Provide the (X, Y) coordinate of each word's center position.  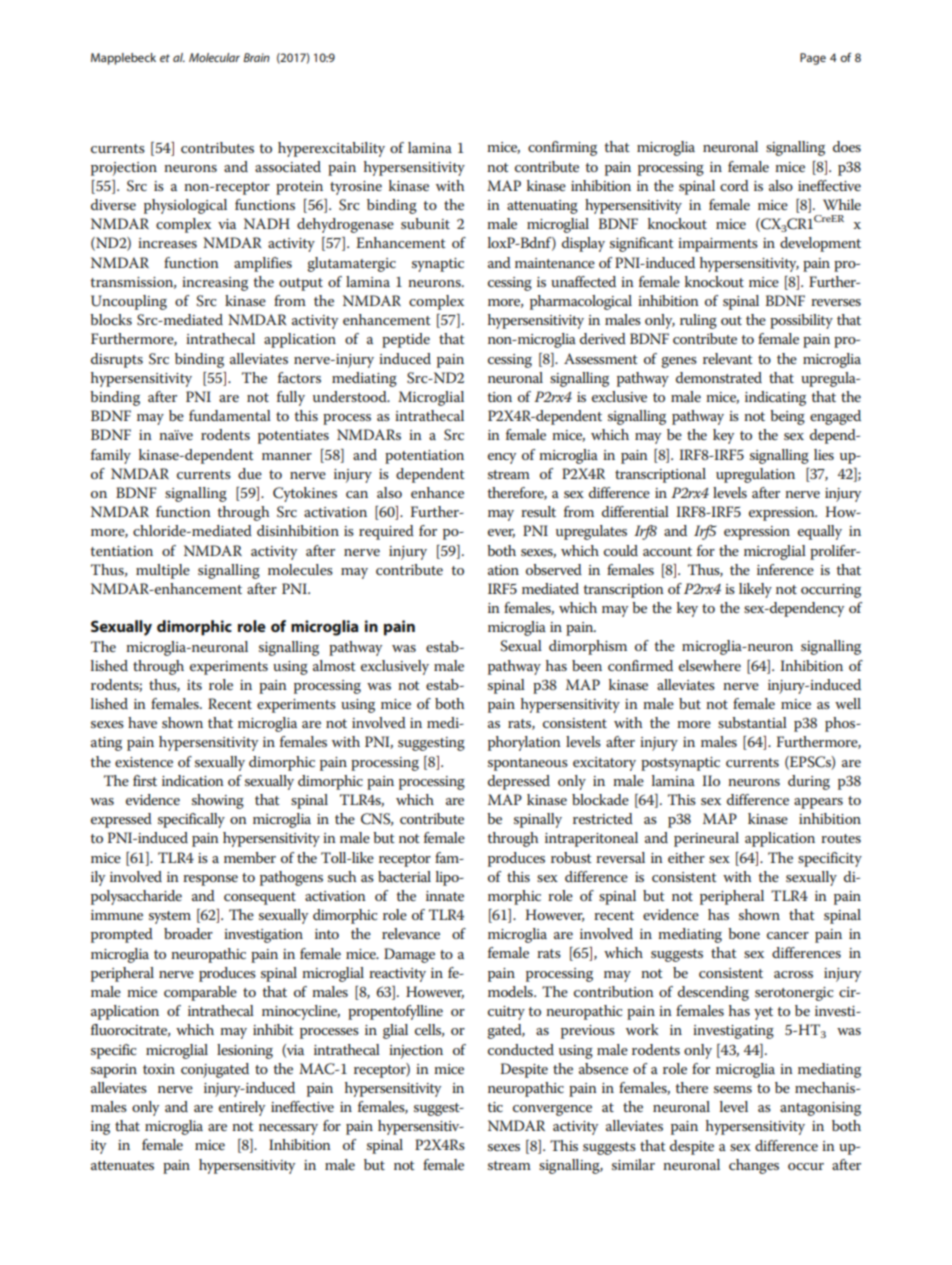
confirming (562, 148)
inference (785, 569)
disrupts (117, 360)
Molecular (214, 57)
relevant (728, 358)
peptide (406, 340)
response (210, 880)
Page (813, 59)
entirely (242, 1108)
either (686, 857)
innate (445, 896)
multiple (163, 571)
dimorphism (588, 647)
